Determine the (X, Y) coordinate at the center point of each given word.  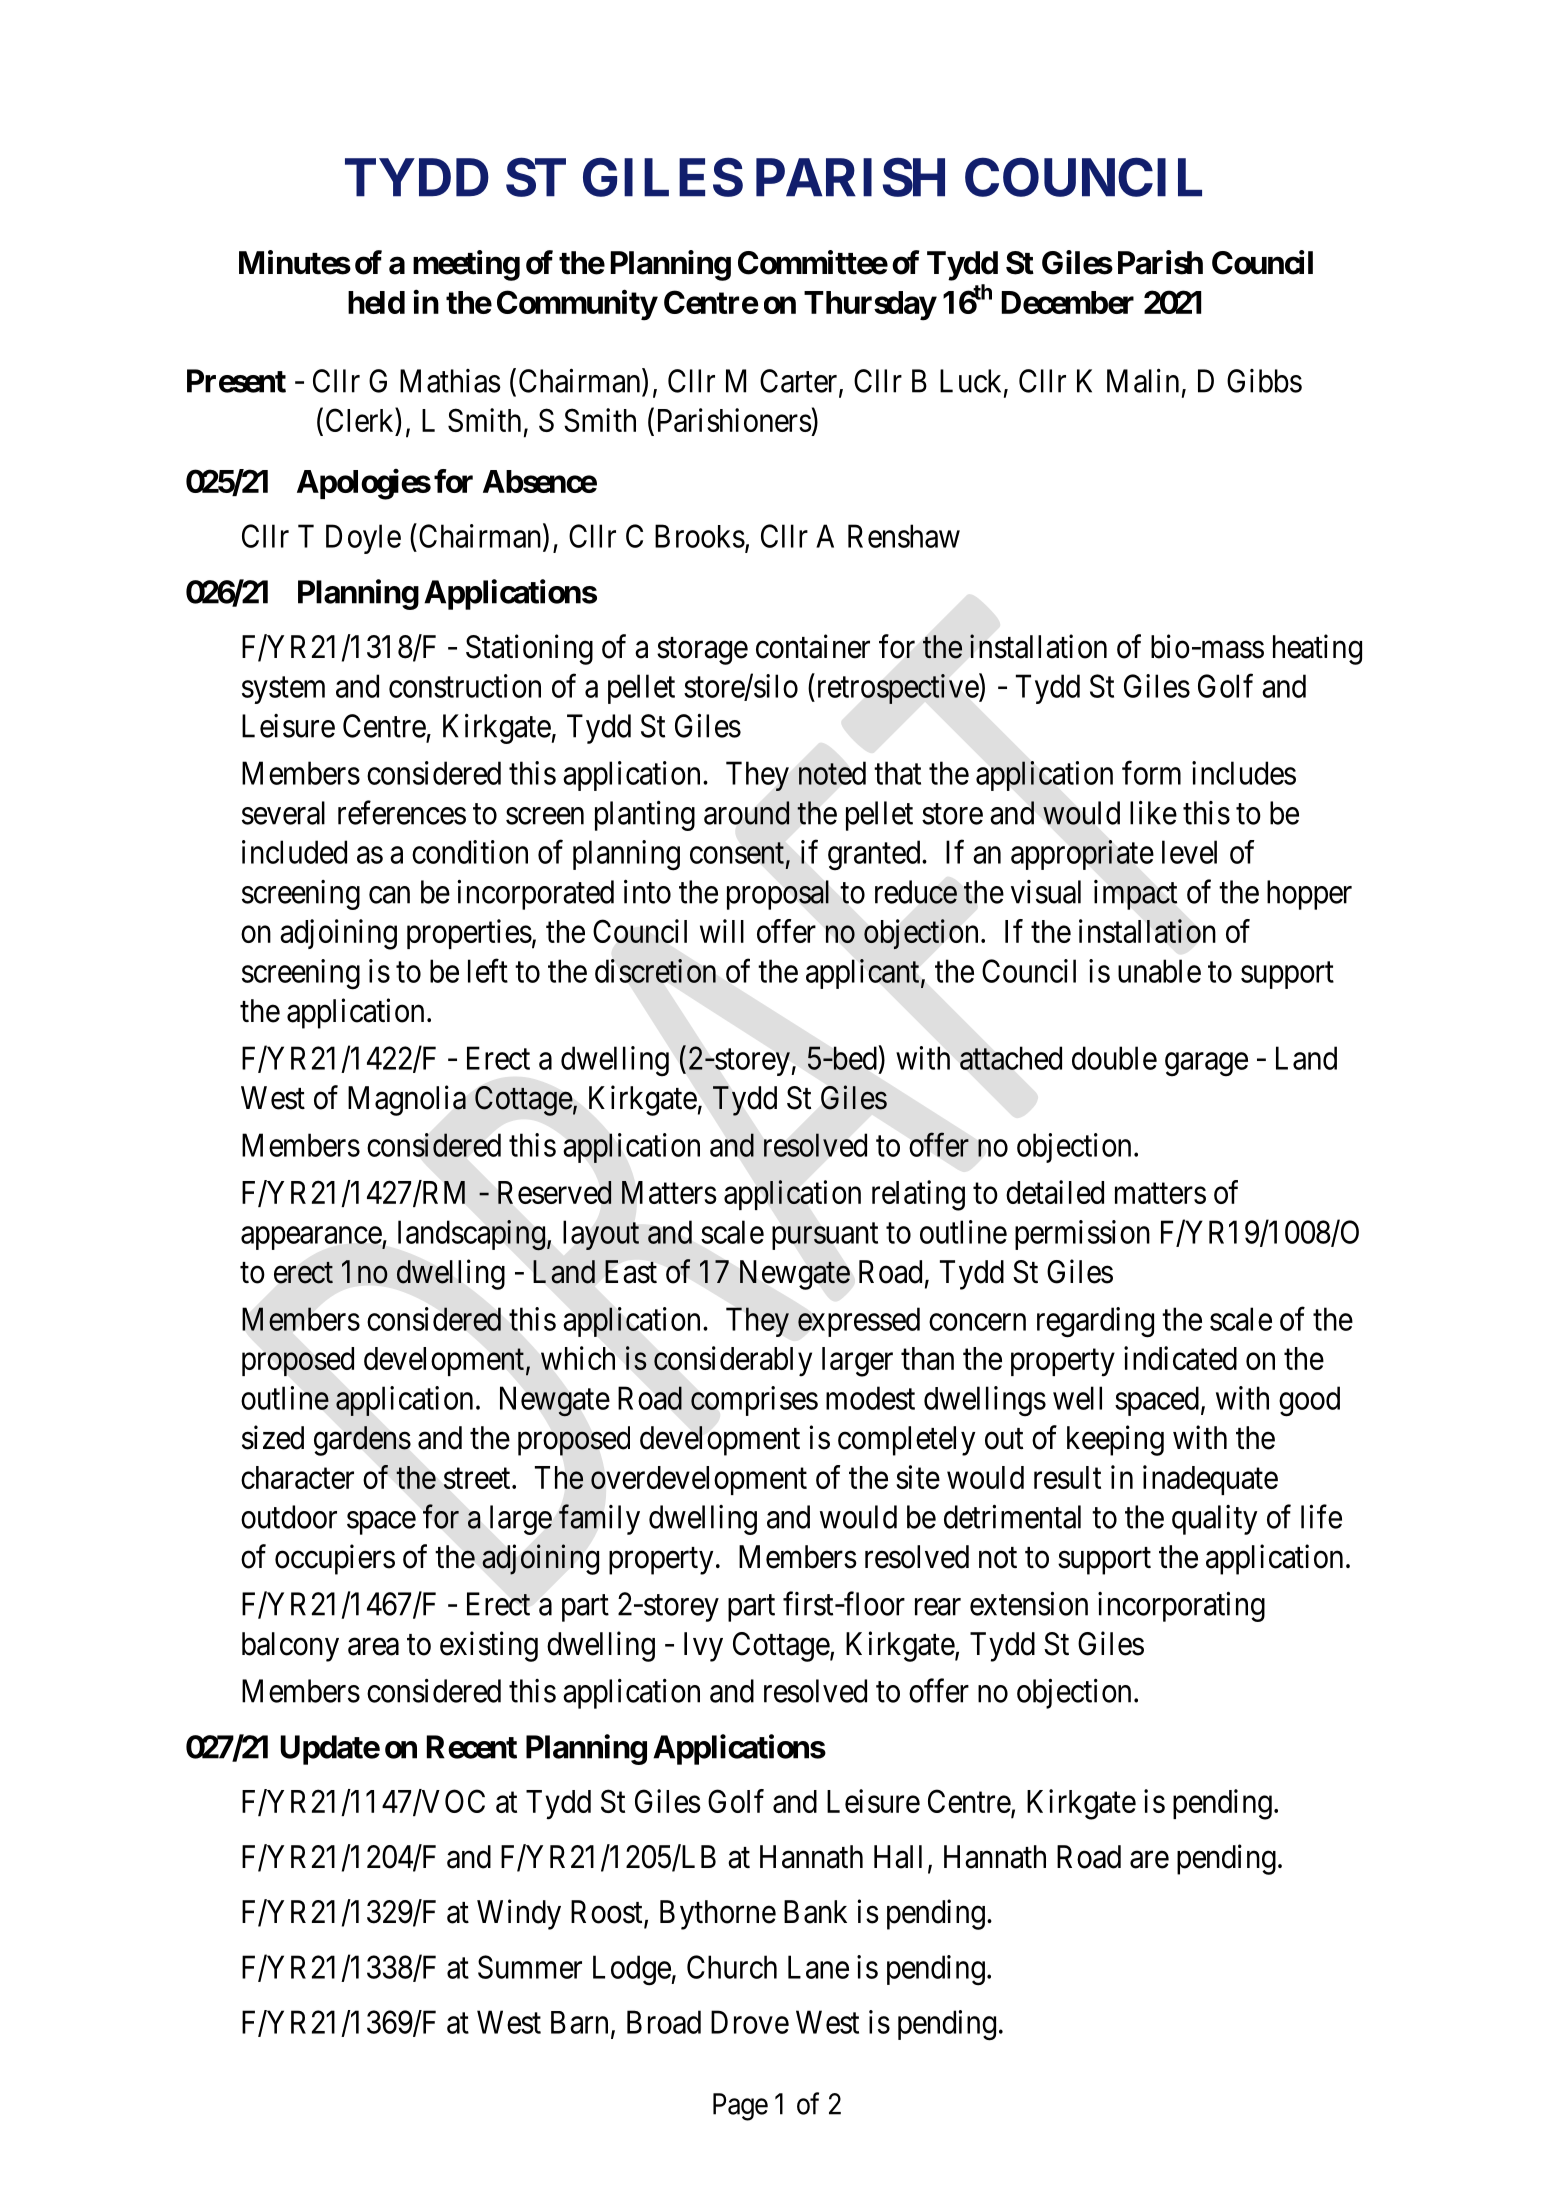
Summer (530, 1967)
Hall (898, 1857)
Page (740, 2107)
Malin (1143, 381)
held (376, 302)
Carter (800, 382)
